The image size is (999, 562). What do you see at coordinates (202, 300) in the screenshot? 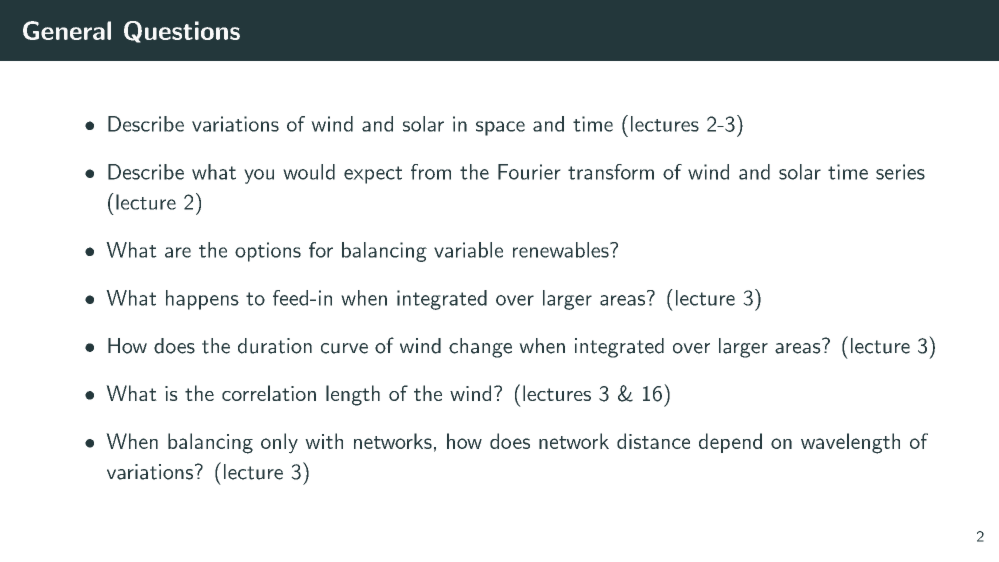
I see `happens` at bounding box center [202, 300].
